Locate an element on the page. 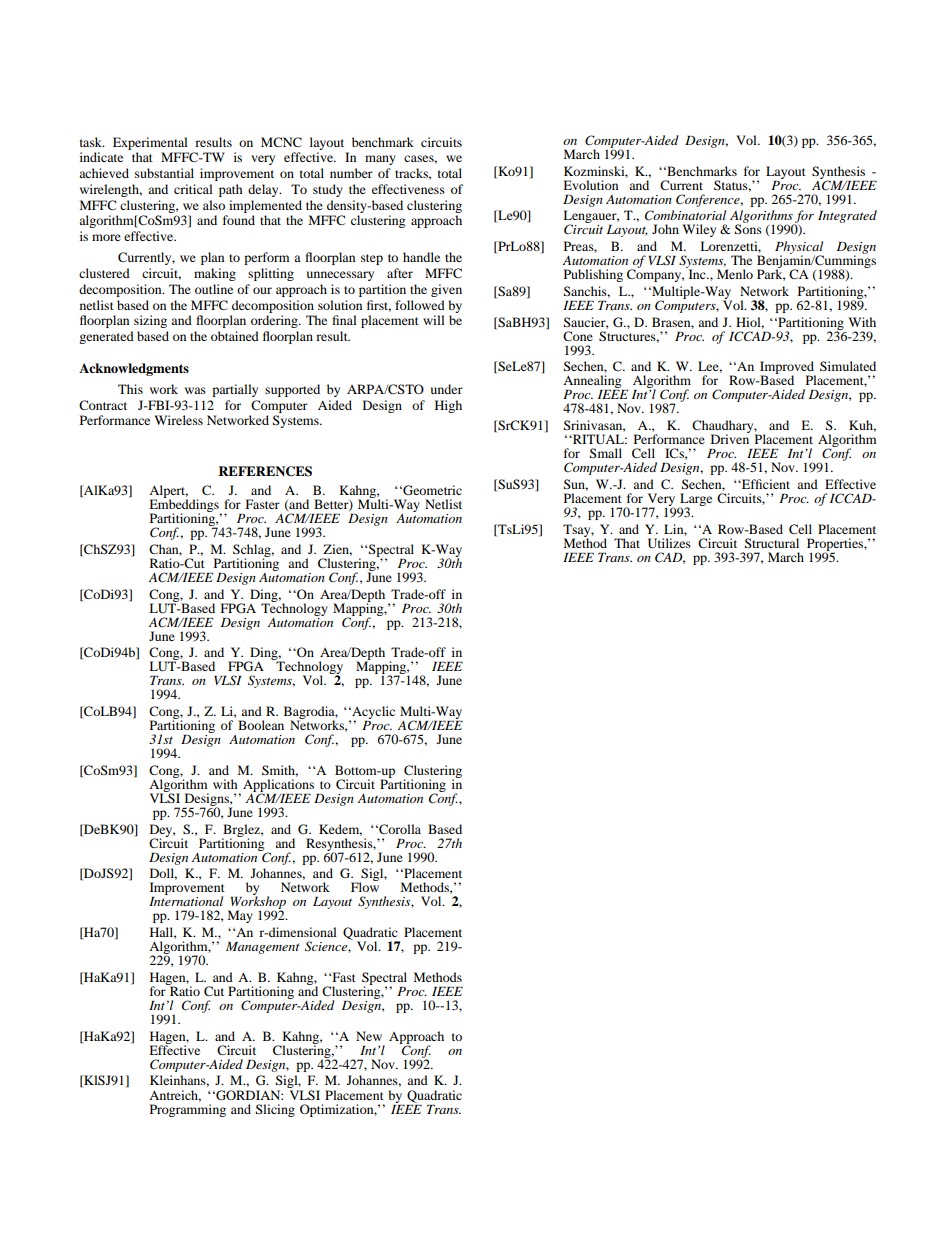  many is located at coordinates (380, 160).
